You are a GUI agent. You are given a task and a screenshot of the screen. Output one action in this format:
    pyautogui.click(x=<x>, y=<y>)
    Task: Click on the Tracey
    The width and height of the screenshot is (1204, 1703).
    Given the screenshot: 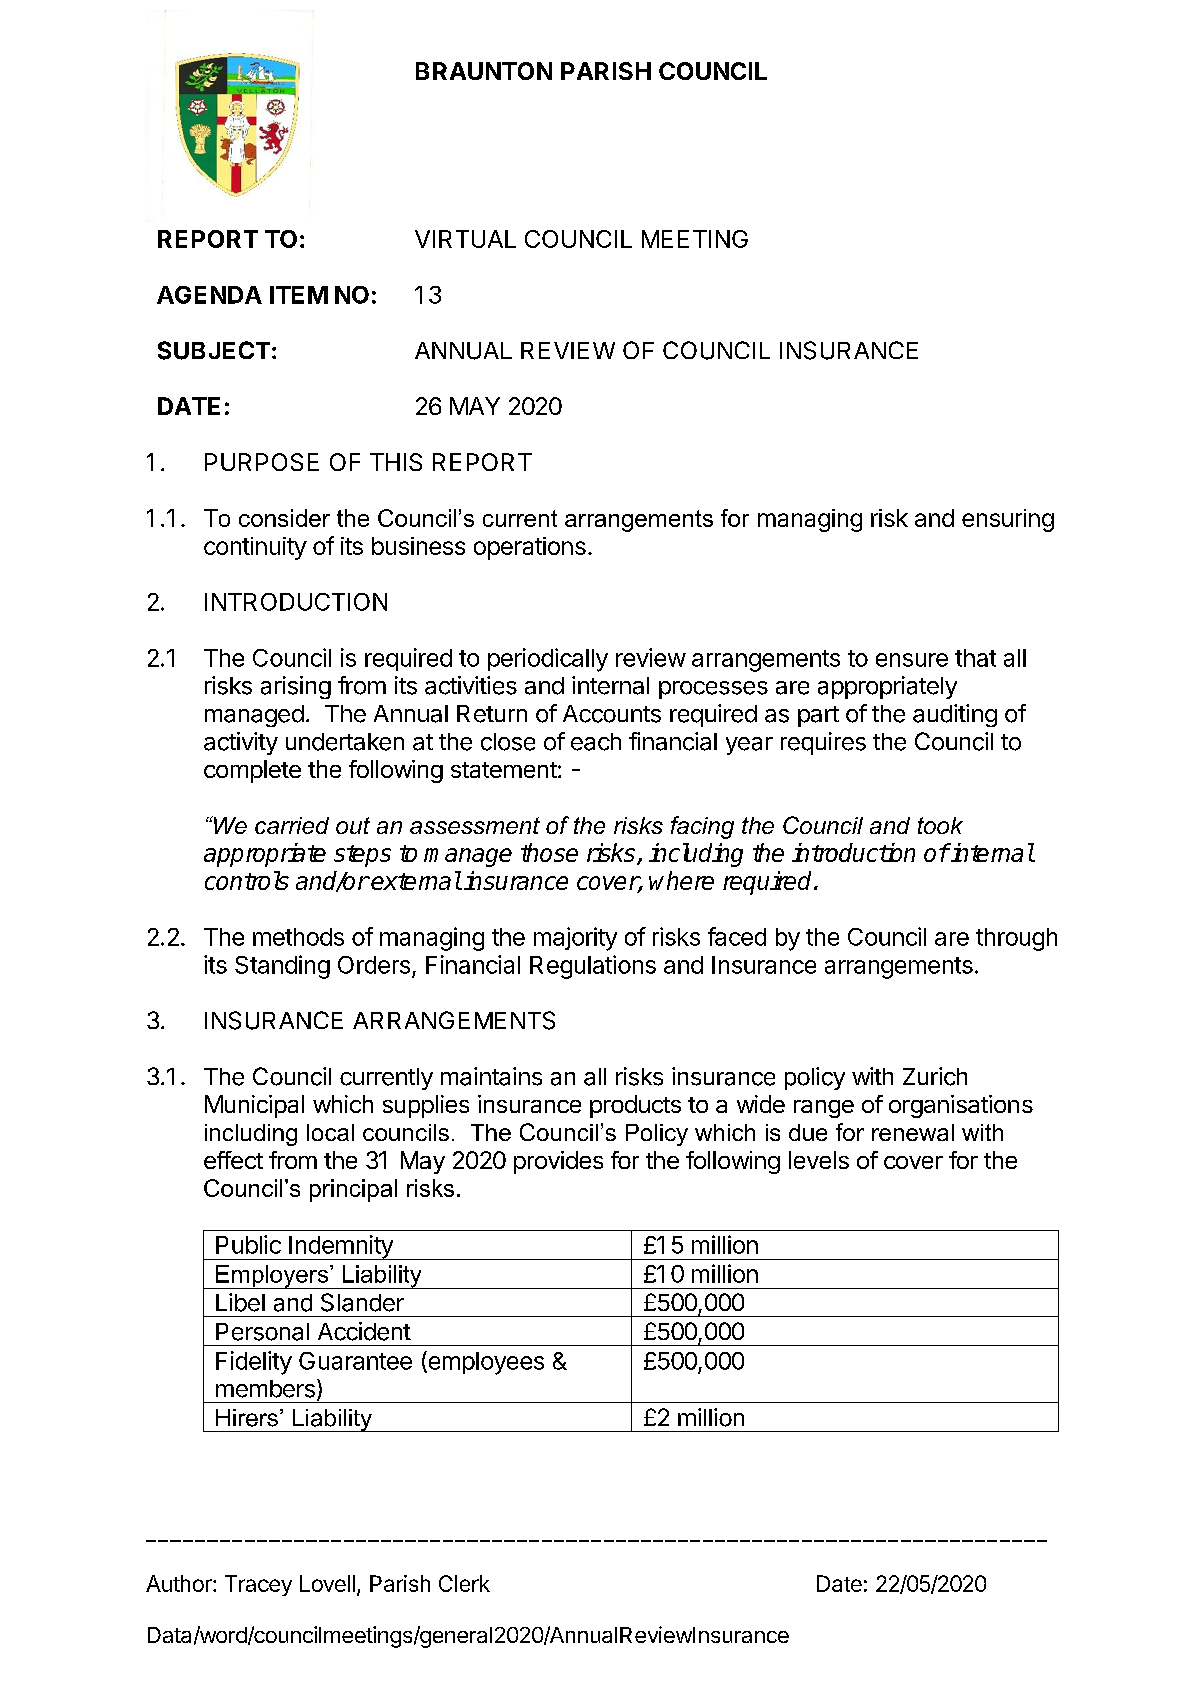 What is the action you would take?
    pyautogui.click(x=258, y=1585)
